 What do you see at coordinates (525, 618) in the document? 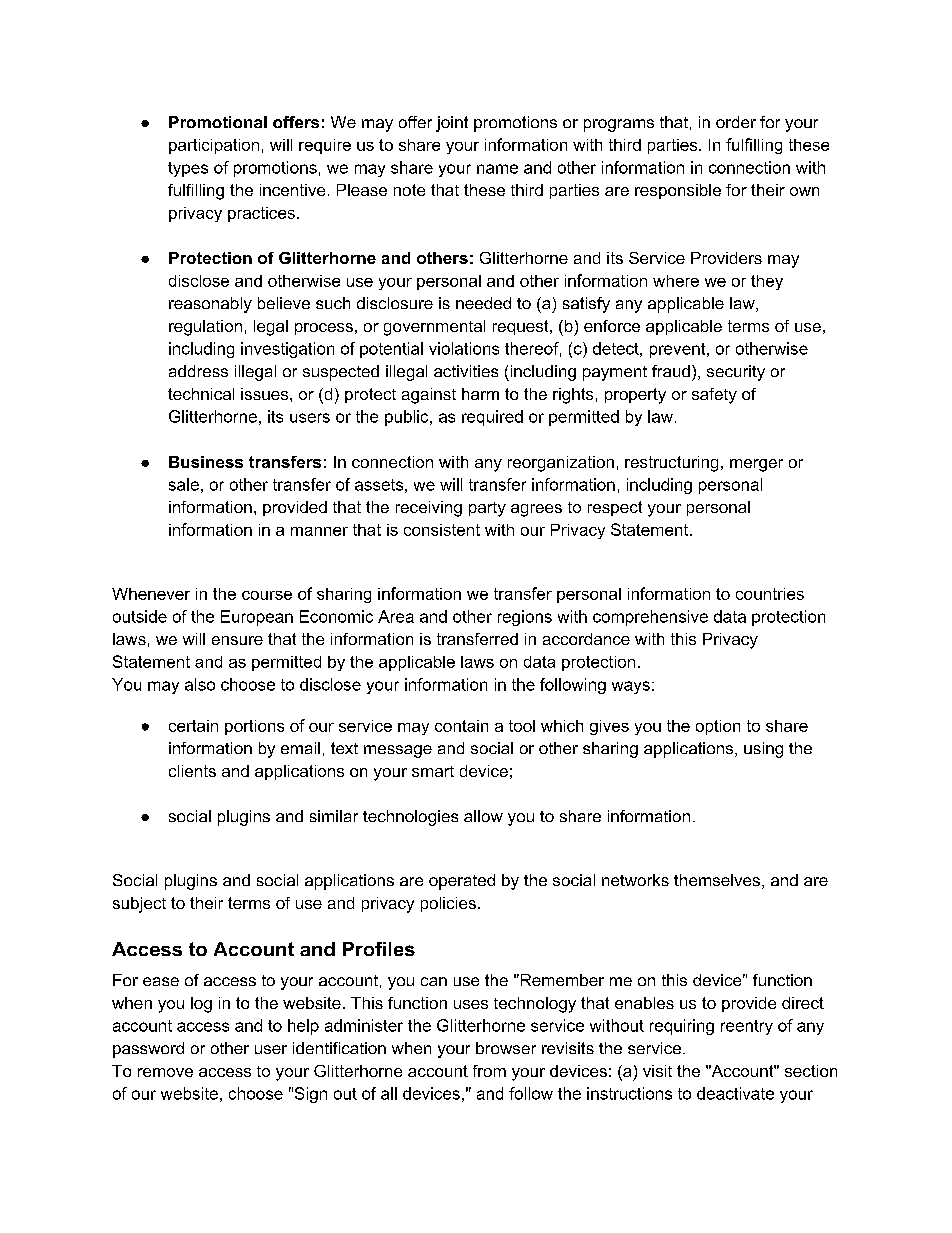
I see `regions` at bounding box center [525, 618].
